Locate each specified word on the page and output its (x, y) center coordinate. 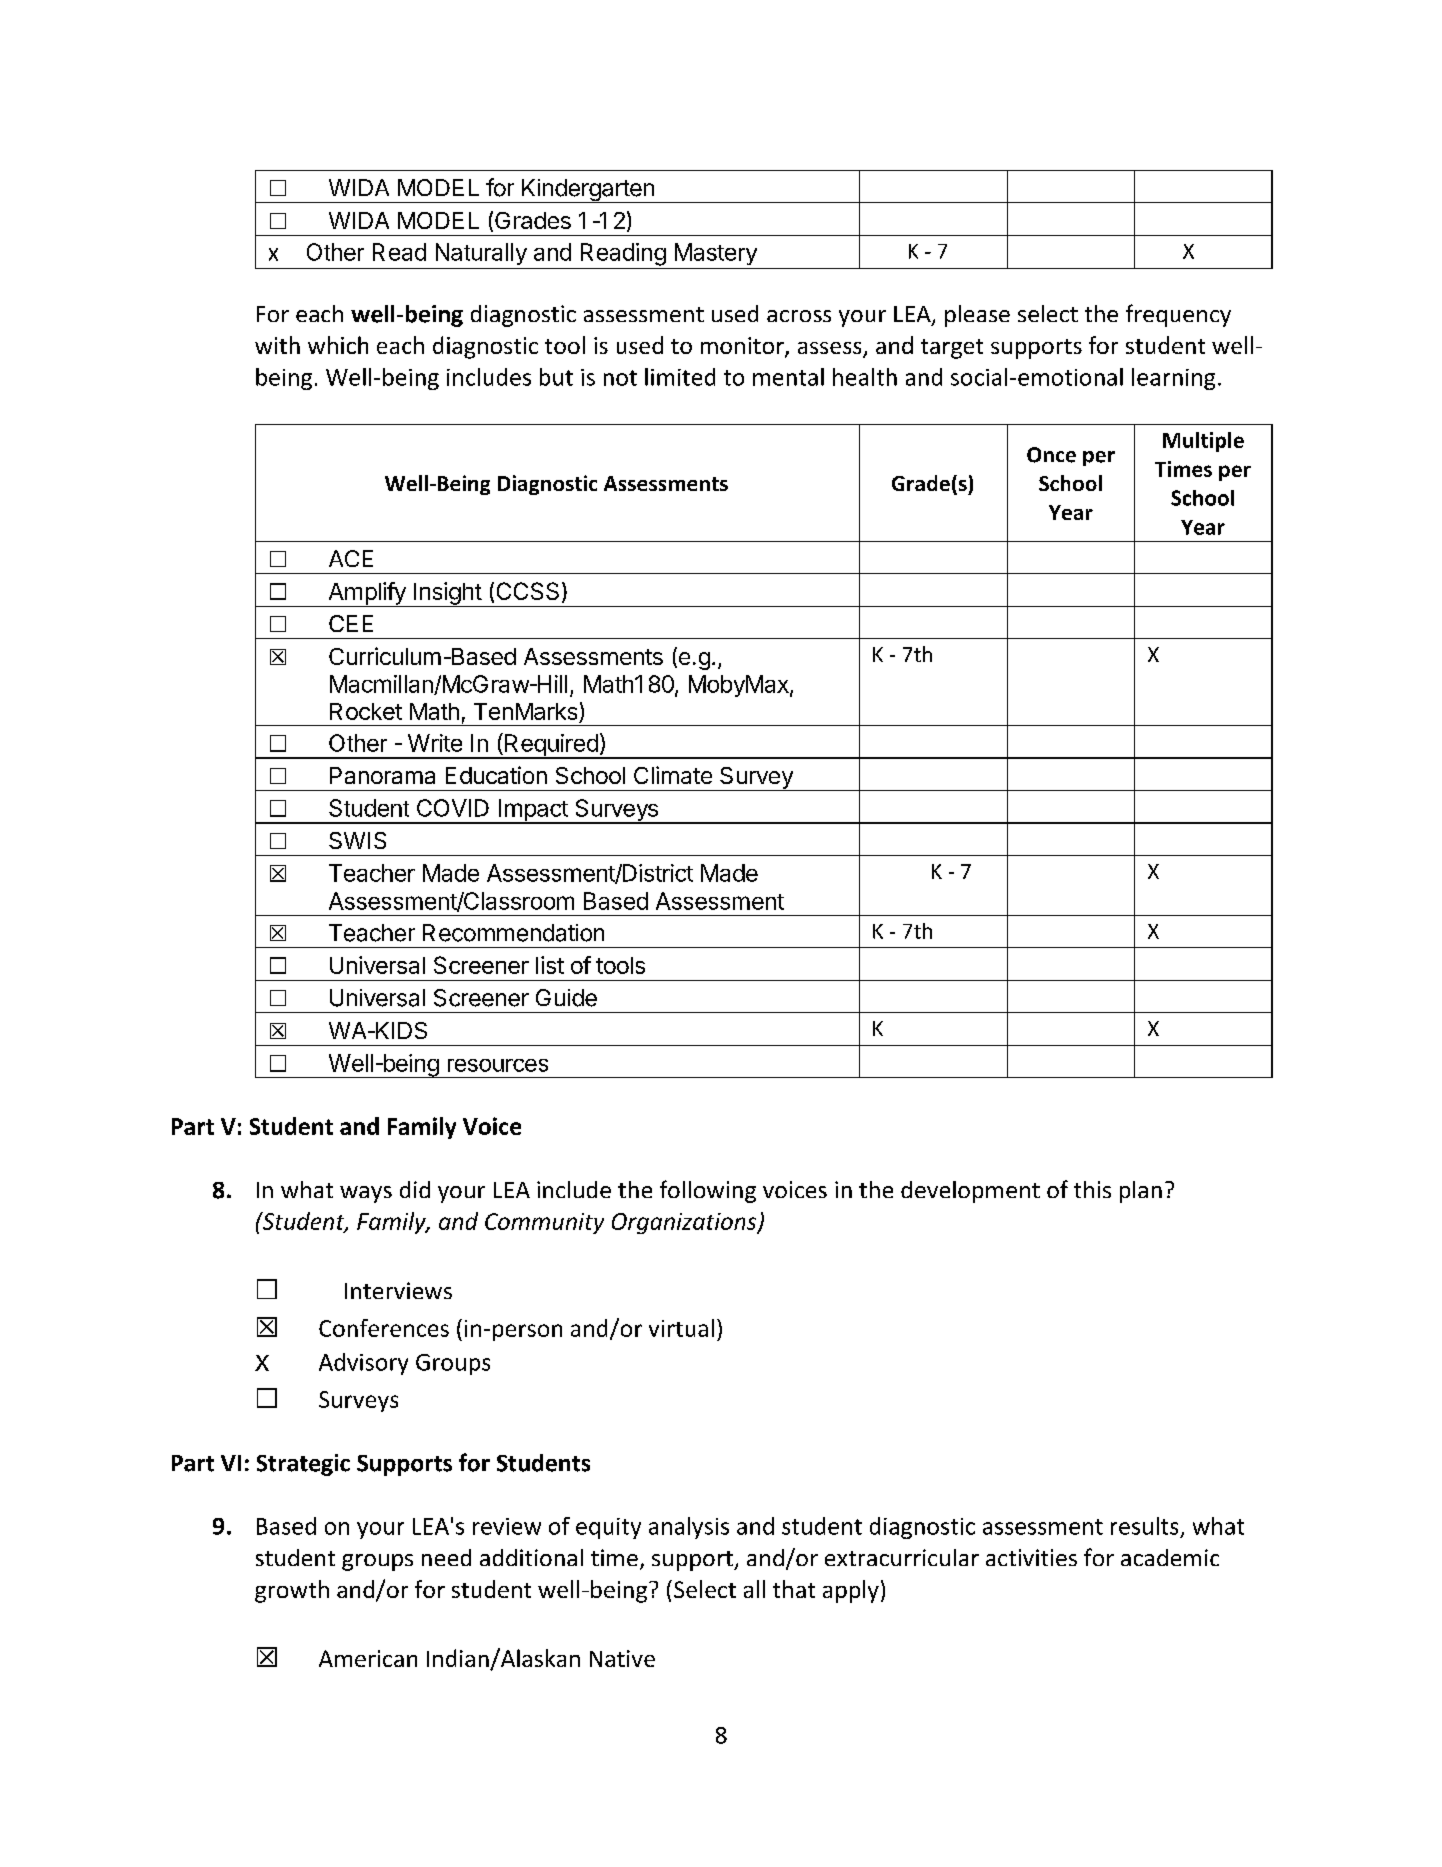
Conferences (384, 1328)
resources (498, 1065)
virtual (681, 1328)
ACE (351, 558)
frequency (1178, 315)
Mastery (716, 254)
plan (1141, 1192)
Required (551, 746)
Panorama (382, 775)
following (708, 1191)
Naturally (481, 254)
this (1092, 1189)
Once (1051, 455)
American (368, 1658)
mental (788, 377)
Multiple (1203, 442)
